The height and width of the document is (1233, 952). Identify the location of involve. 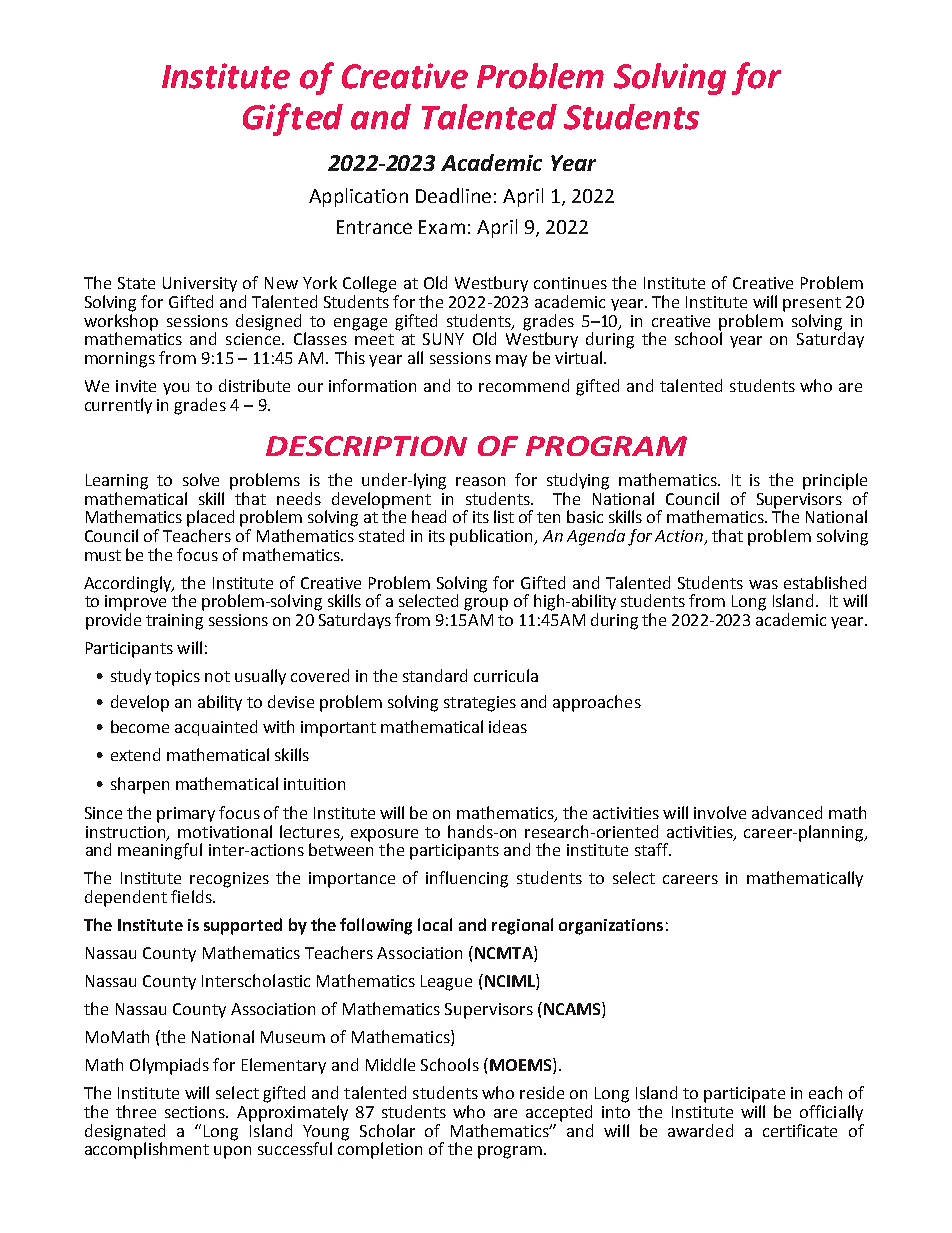
(720, 812).
